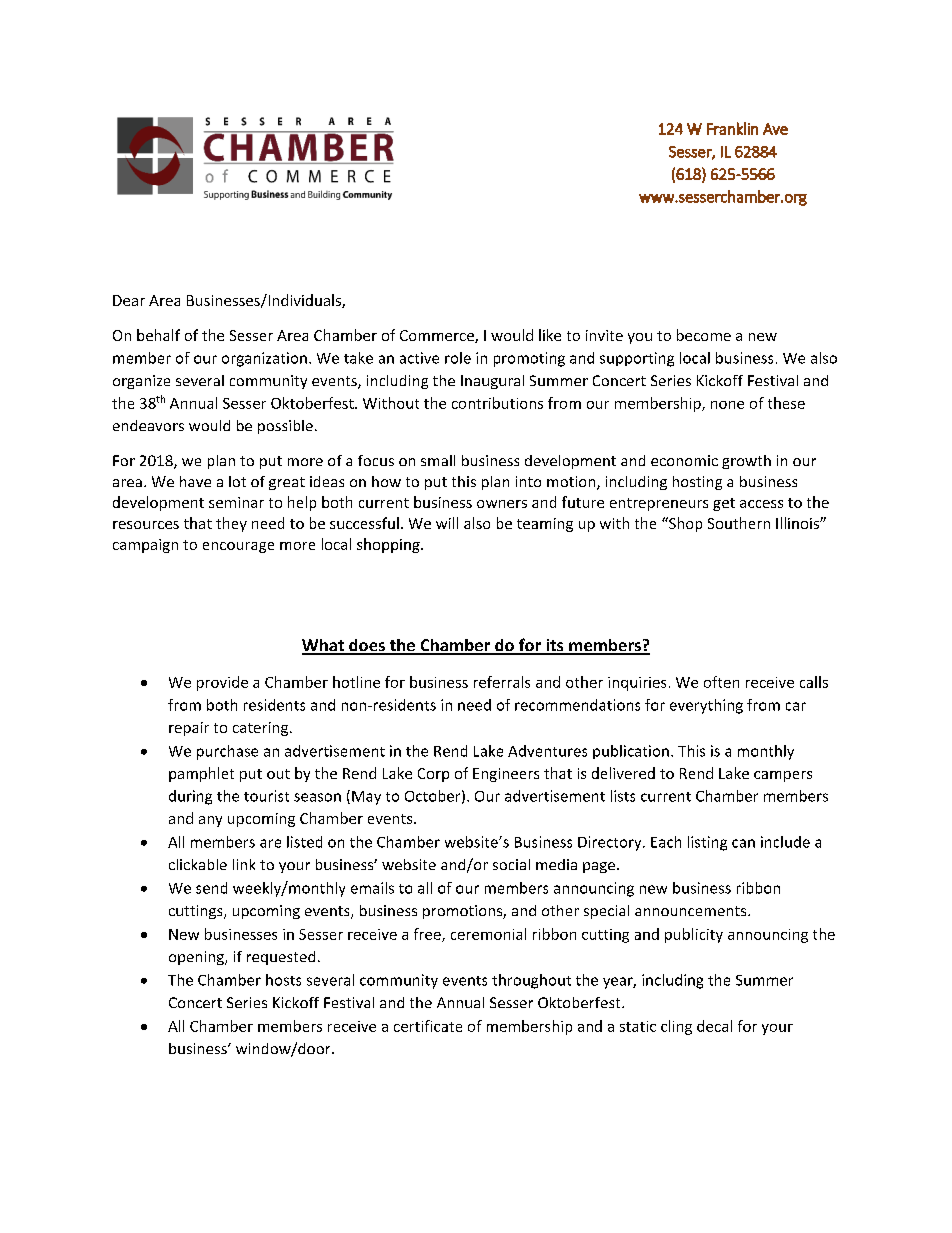  Describe the element at coordinates (511, 864) in the screenshot. I see `social` at that location.
